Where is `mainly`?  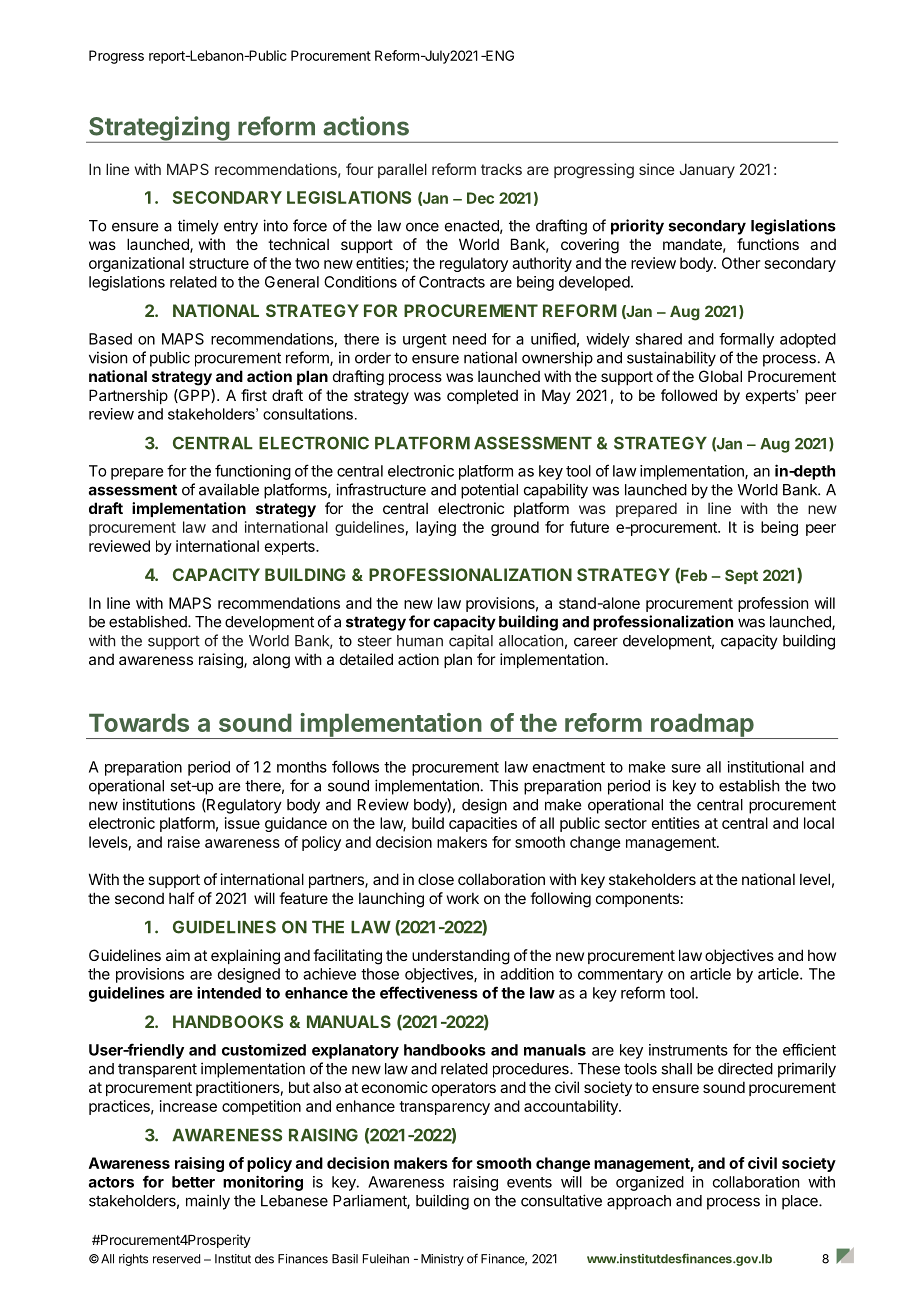 mainly is located at coordinates (208, 1202).
